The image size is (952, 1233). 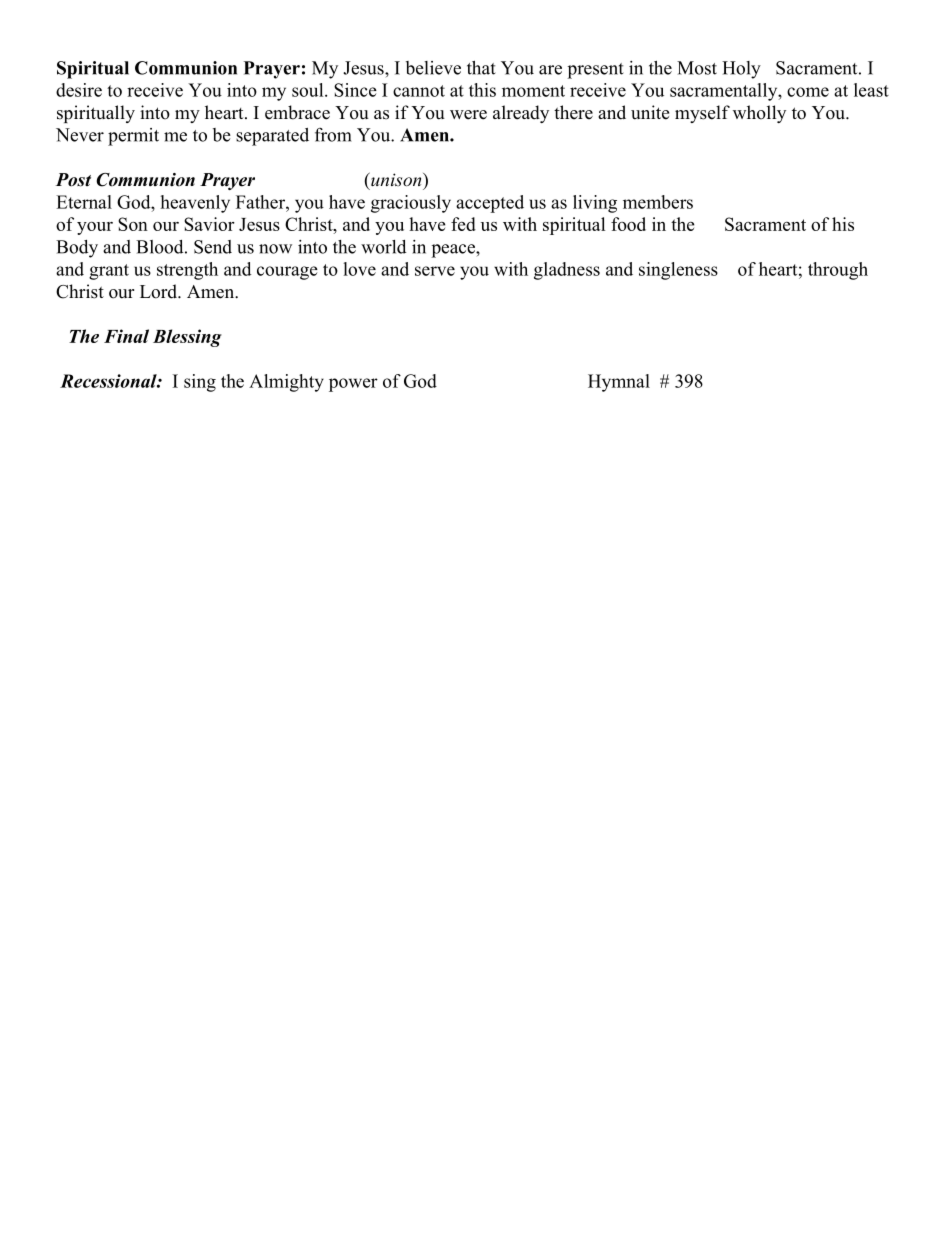 What do you see at coordinates (213, 247) in the screenshot?
I see `Send` at bounding box center [213, 247].
